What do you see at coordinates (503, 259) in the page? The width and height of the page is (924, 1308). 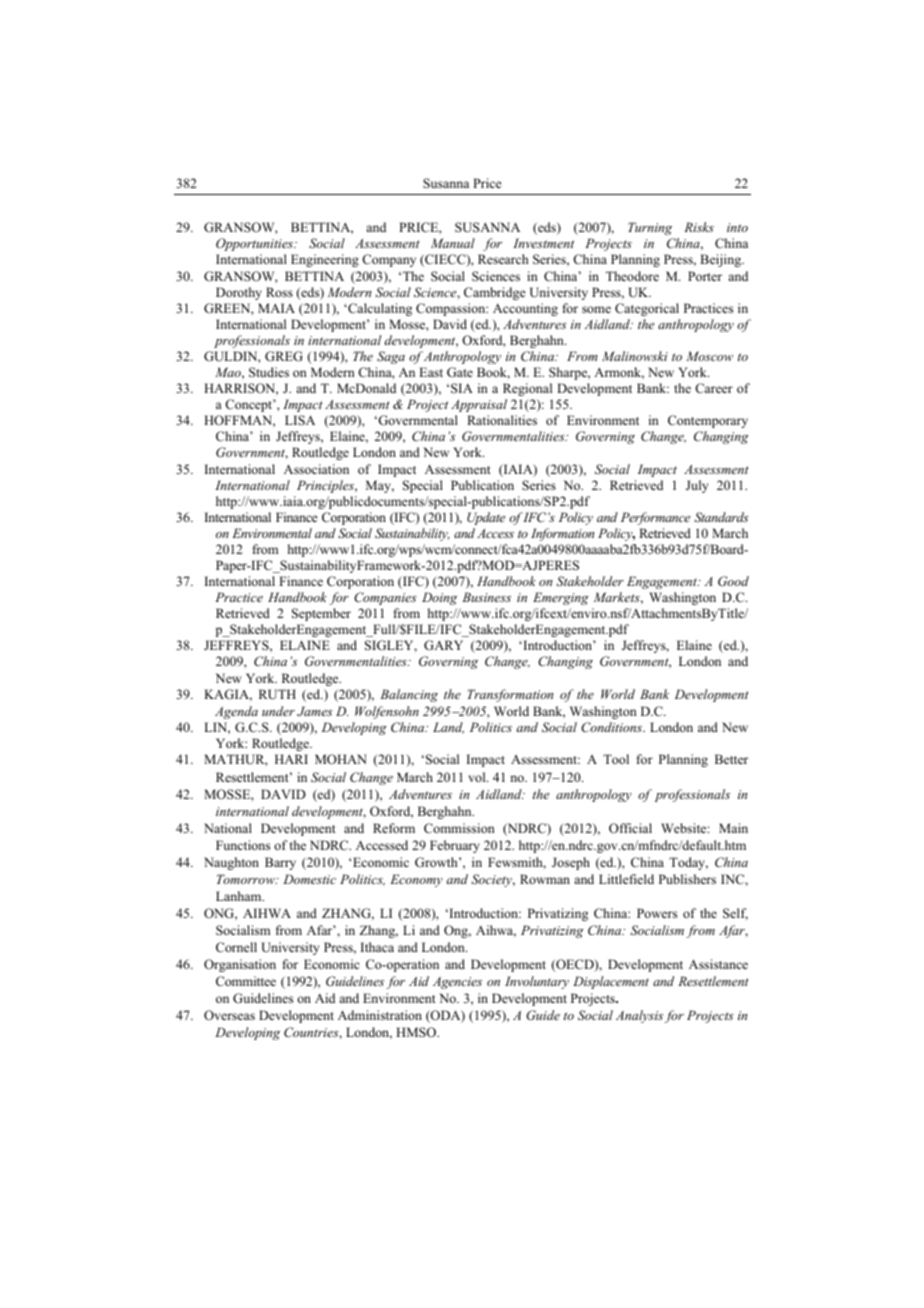 I see `Research` at bounding box center [503, 259].
